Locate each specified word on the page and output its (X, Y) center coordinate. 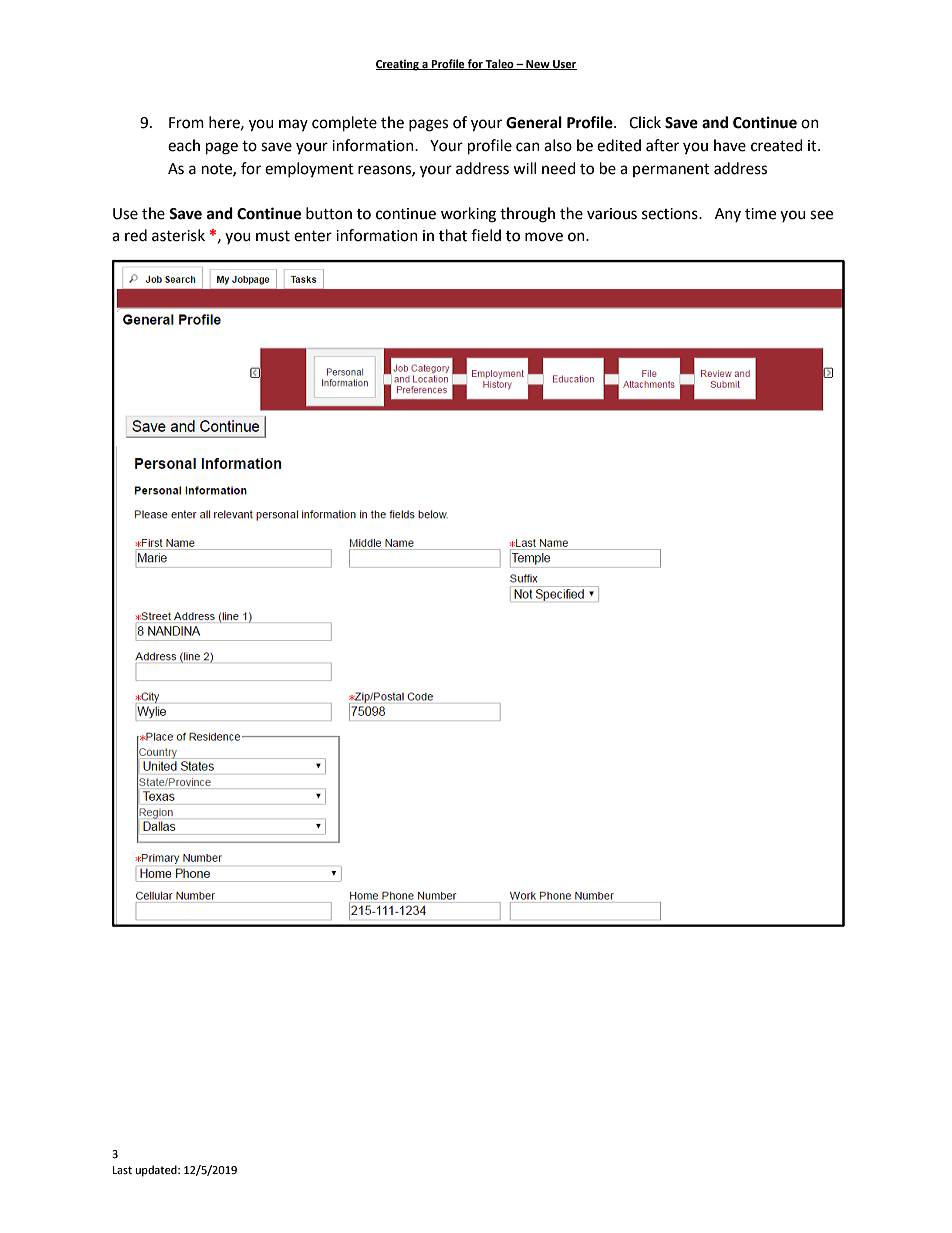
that (453, 235)
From (186, 123)
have (730, 145)
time (760, 214)
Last (122, 1170)
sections (671, 214)
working (468, 215)
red (136, 235)
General (534, 122)
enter (313, 236)
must (273, 236)
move (544, 237)
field (486, 235)
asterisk (178, 235)
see (821, 215)
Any (728, 215)
